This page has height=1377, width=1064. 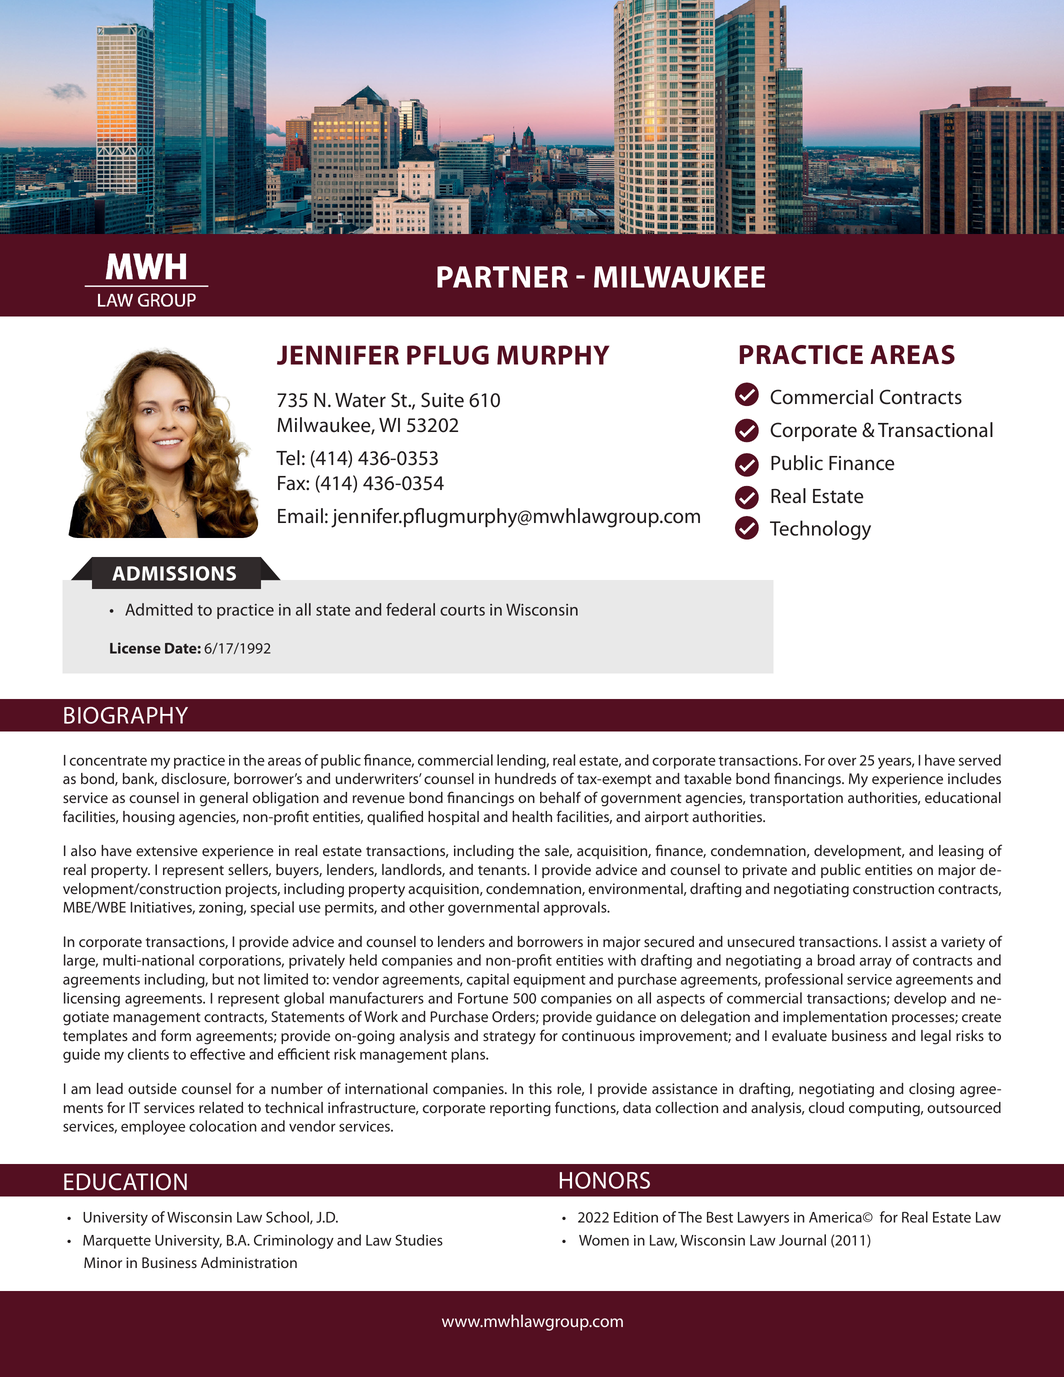 I want to click on Water, so click(x=360, y=400).
